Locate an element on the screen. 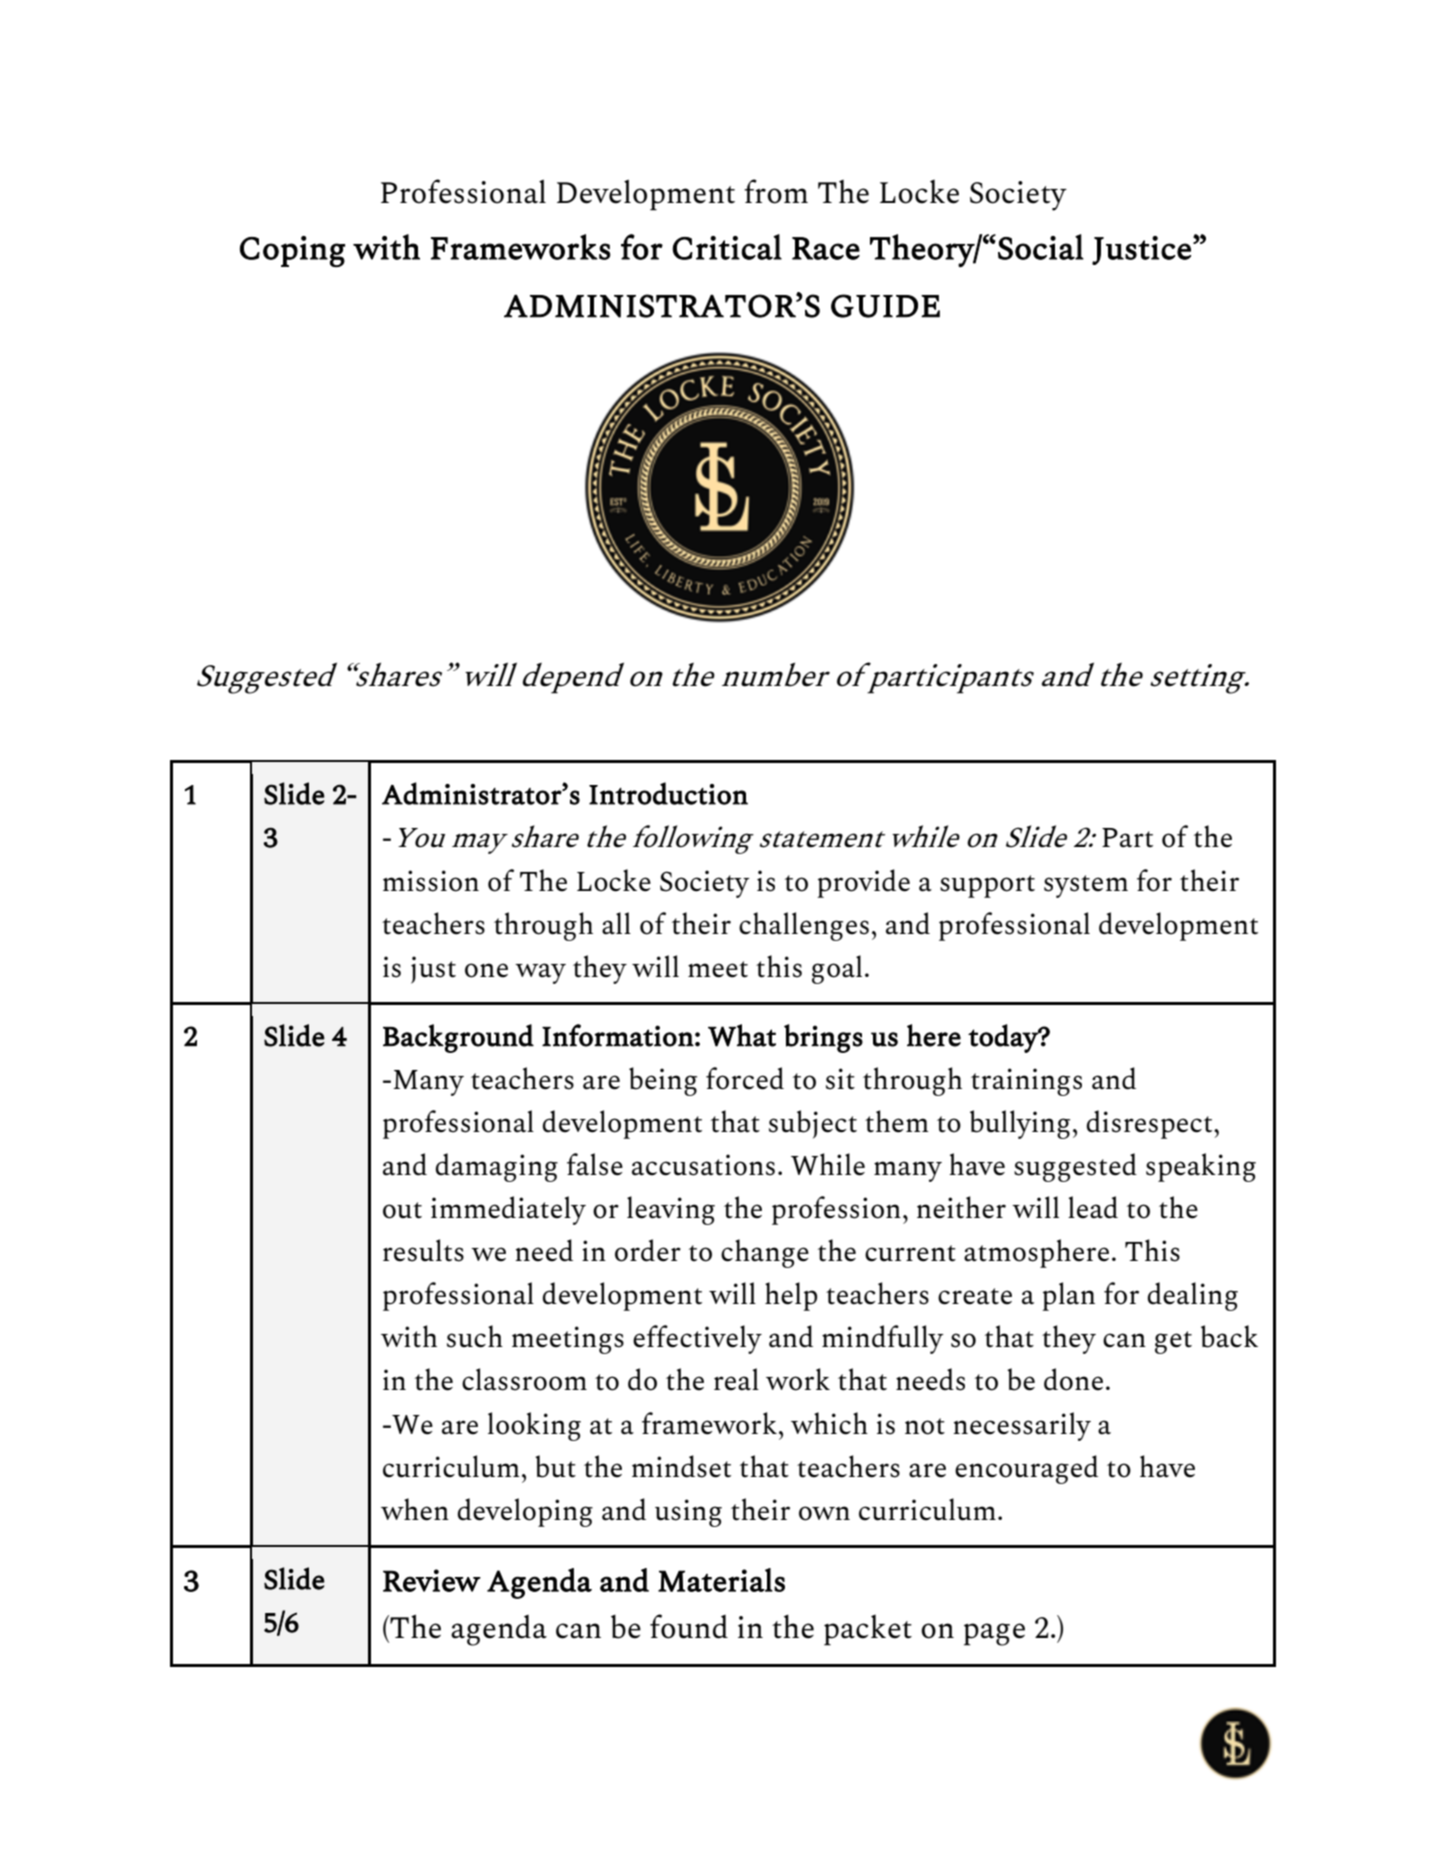 Image resolution: width=1444 pixels, height=1869 pixels. challenges is located at coordinates (804, 926).
